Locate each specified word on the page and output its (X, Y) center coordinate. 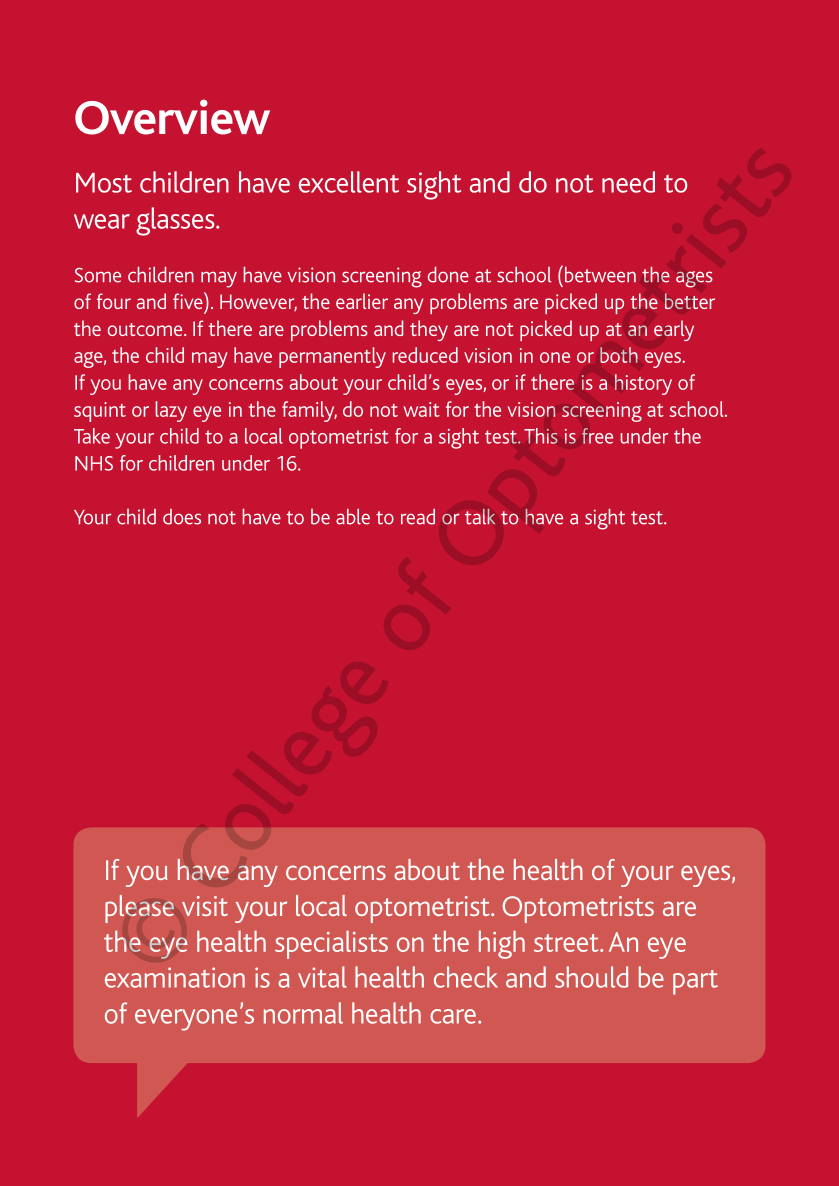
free (597, 436)
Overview (172, 117)
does (182, 517)
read (418, 517)
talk (480, 517)
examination (175, 977)
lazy (171, 411)
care (453, 1016)
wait (421, 409)
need (628, 182)
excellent (349, 182)
